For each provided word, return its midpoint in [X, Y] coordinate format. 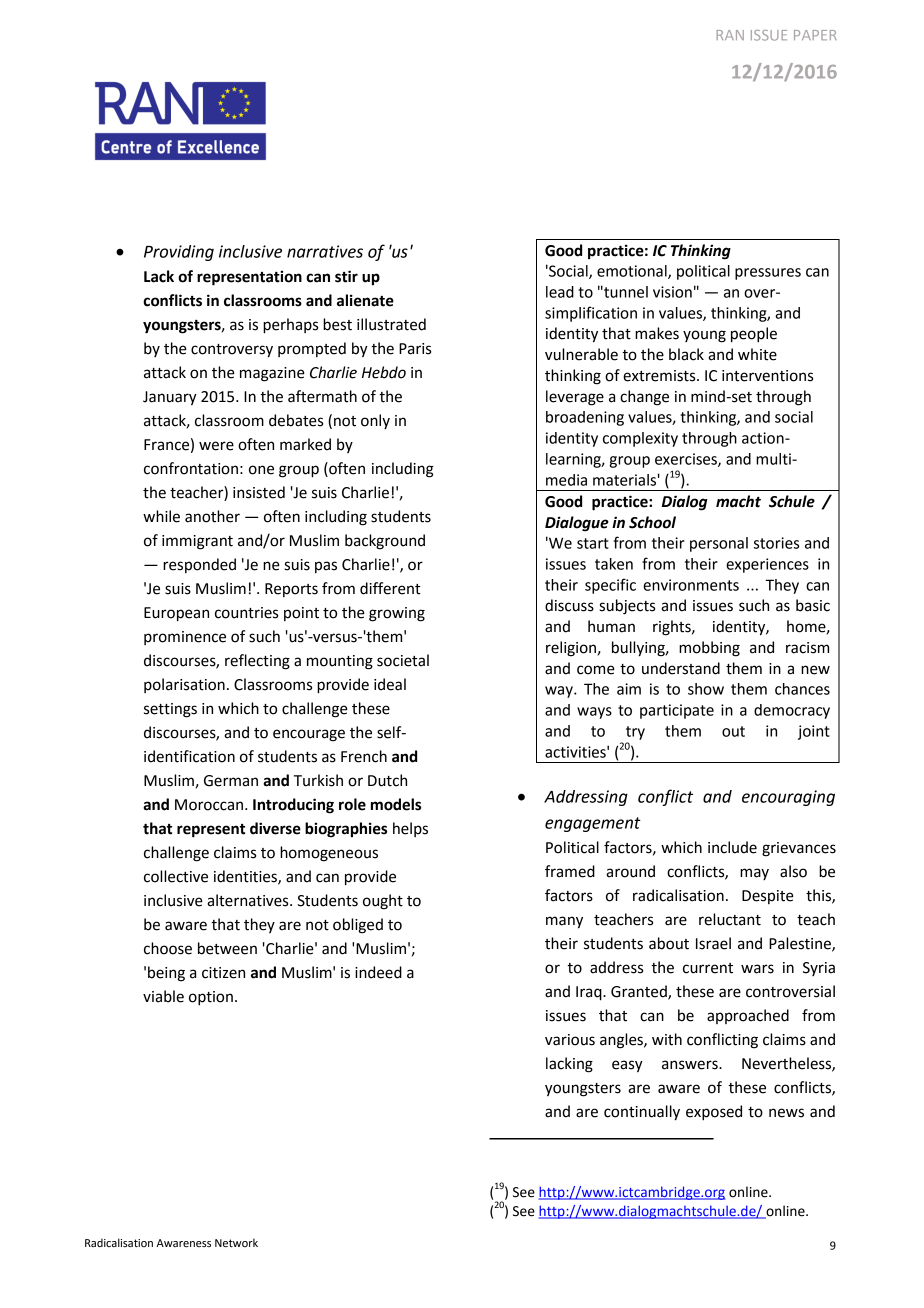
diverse [275, 828]
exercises [687, 460]
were [216, 446]
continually [642, 1113]
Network [236, 1242]
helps [410, 829]
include [732, 847]
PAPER [815, 35]
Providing [179, 253]
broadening [585, 418]
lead [560, 292]
